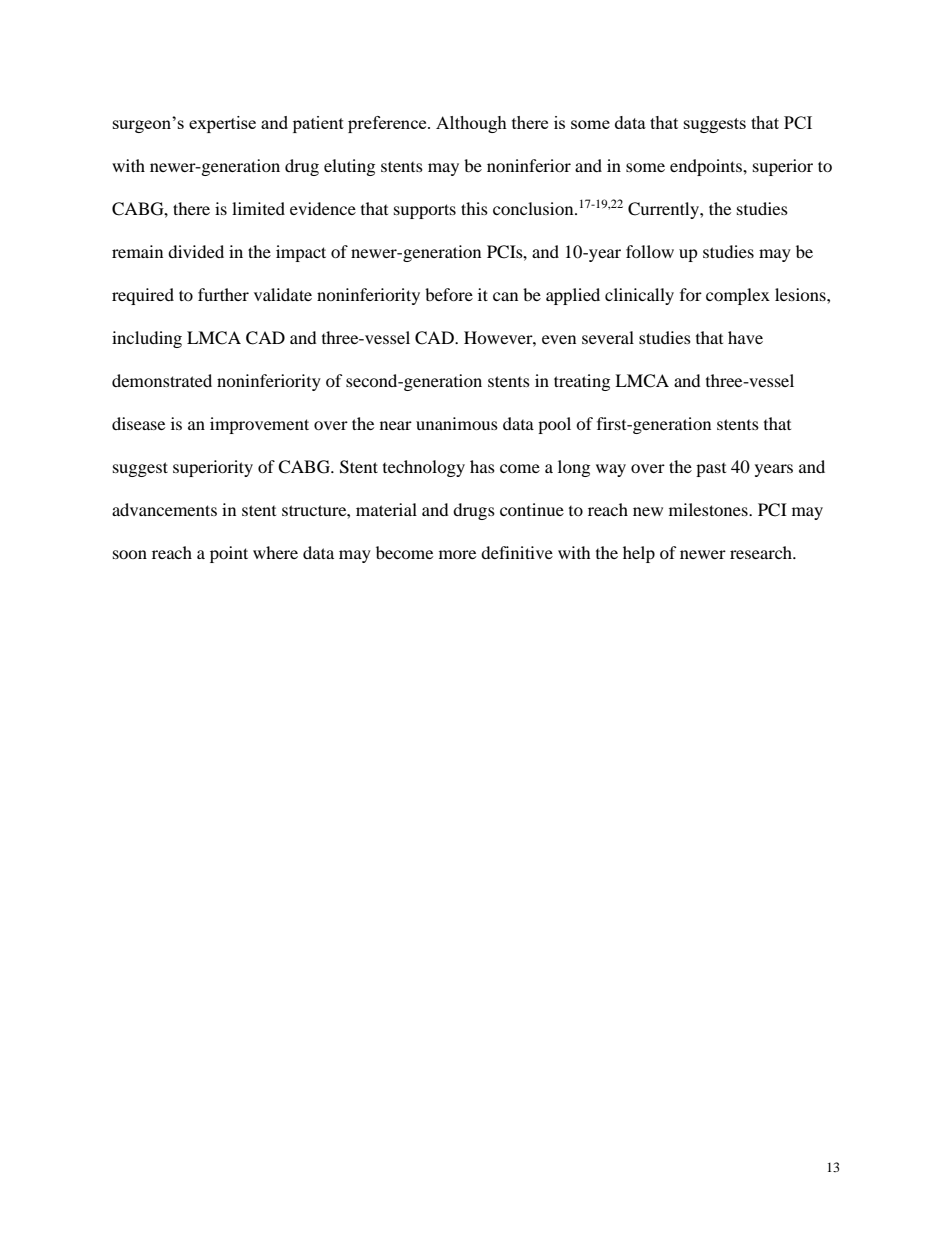 The image size is (952, 1233). What do you see at coordinates (222, 124) in the document?
I see `expertise` at bounding box center [222, 124].
